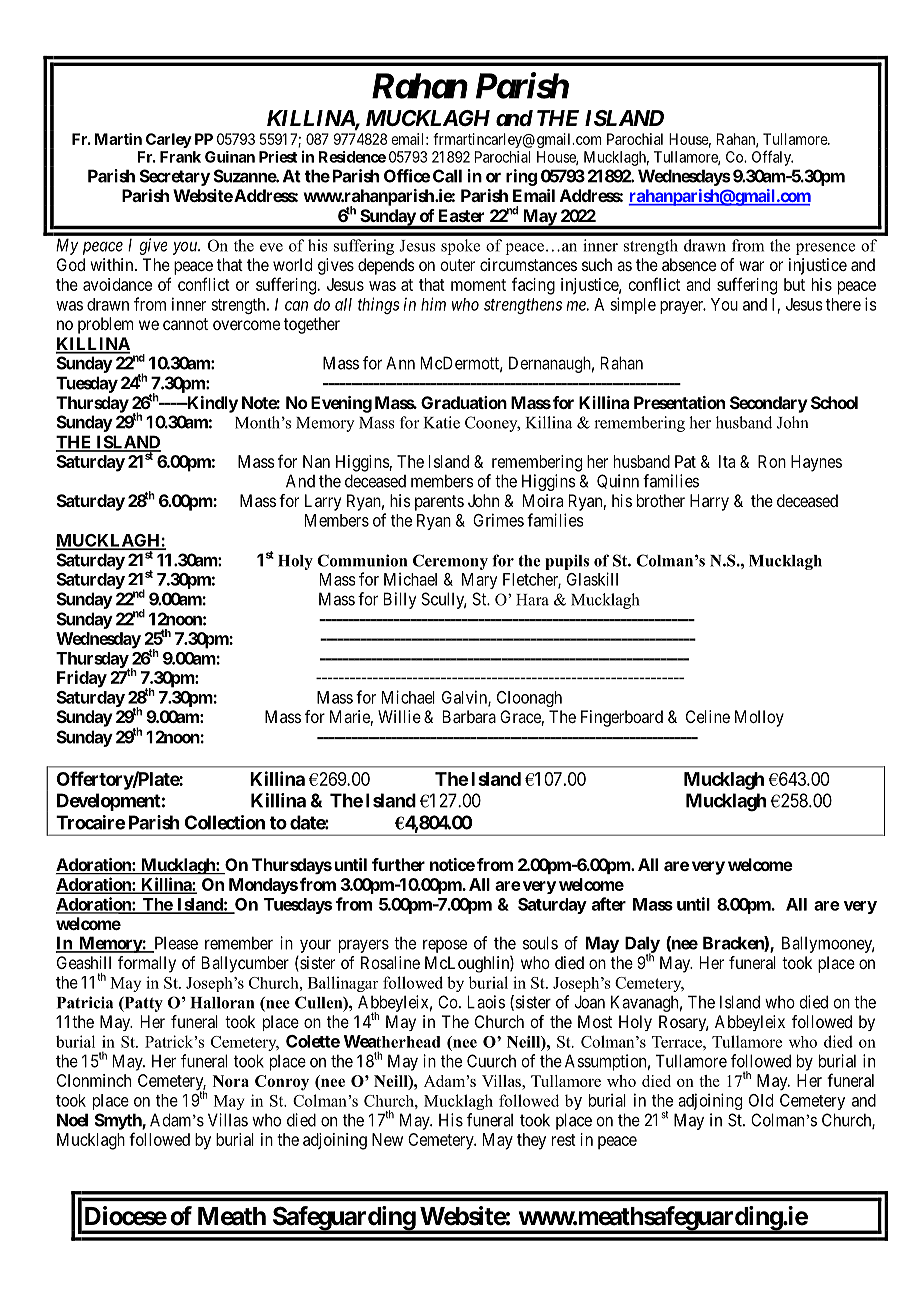  What do you see at coordinates (387, 1139) in the document?
I see `New` at bounding box center [387, 1139].
